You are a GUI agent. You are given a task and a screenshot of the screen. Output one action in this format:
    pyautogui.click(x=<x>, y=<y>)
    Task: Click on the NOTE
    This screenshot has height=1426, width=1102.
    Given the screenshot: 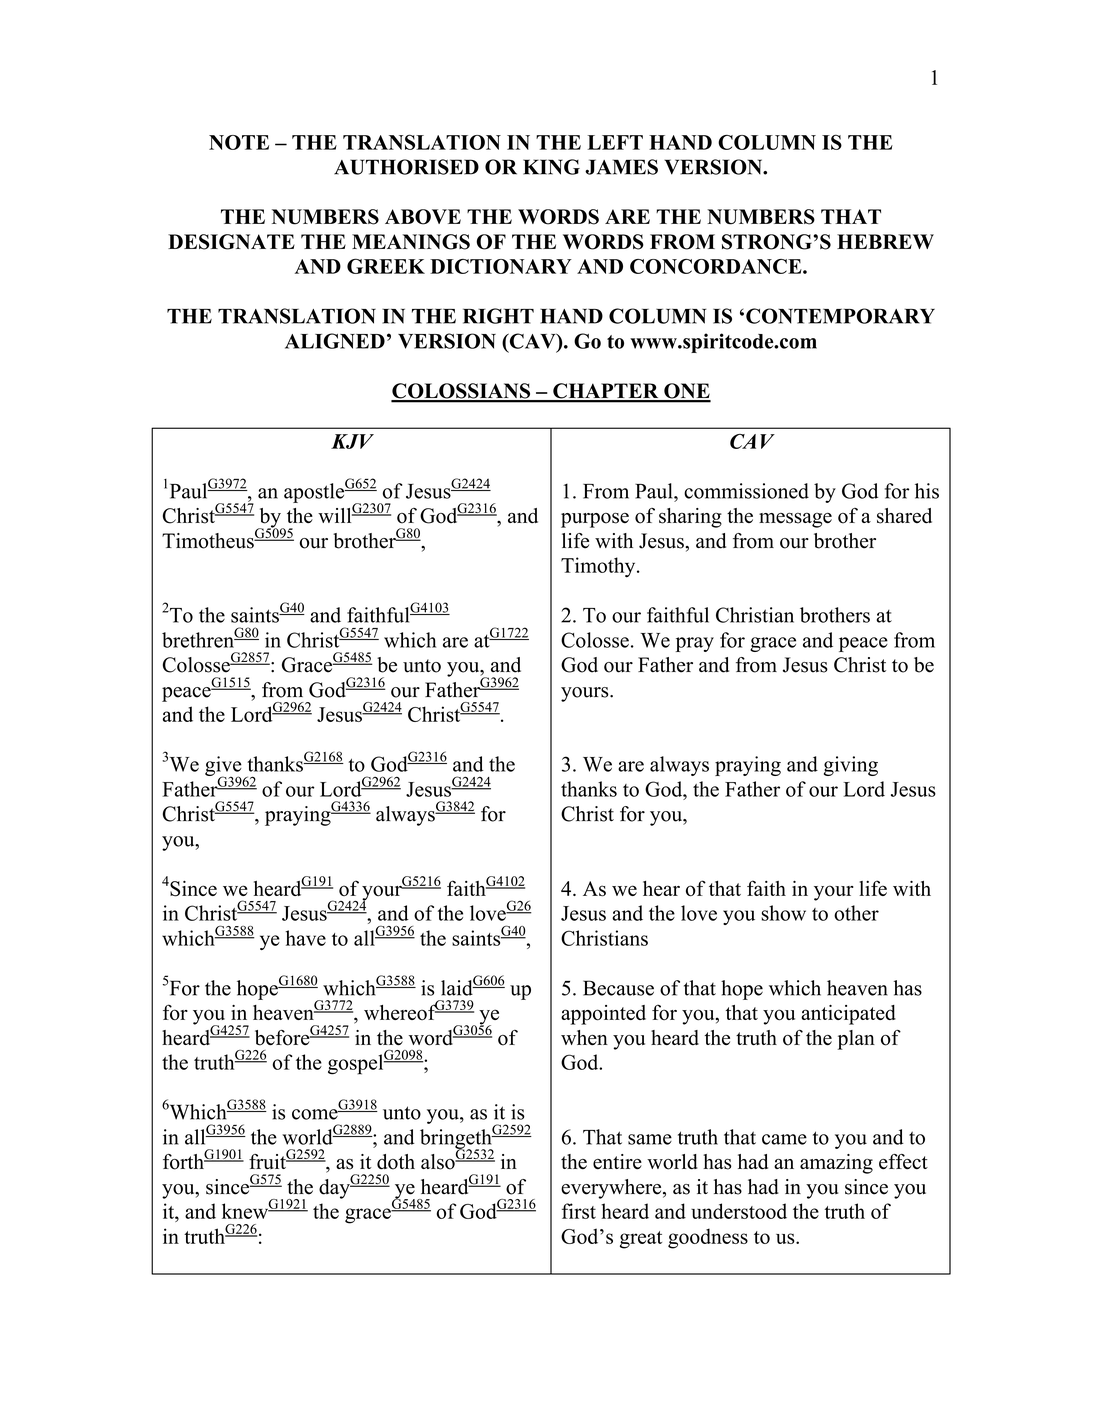 What is the action you would take?
    pyautogui.click(x=239, y=142)
